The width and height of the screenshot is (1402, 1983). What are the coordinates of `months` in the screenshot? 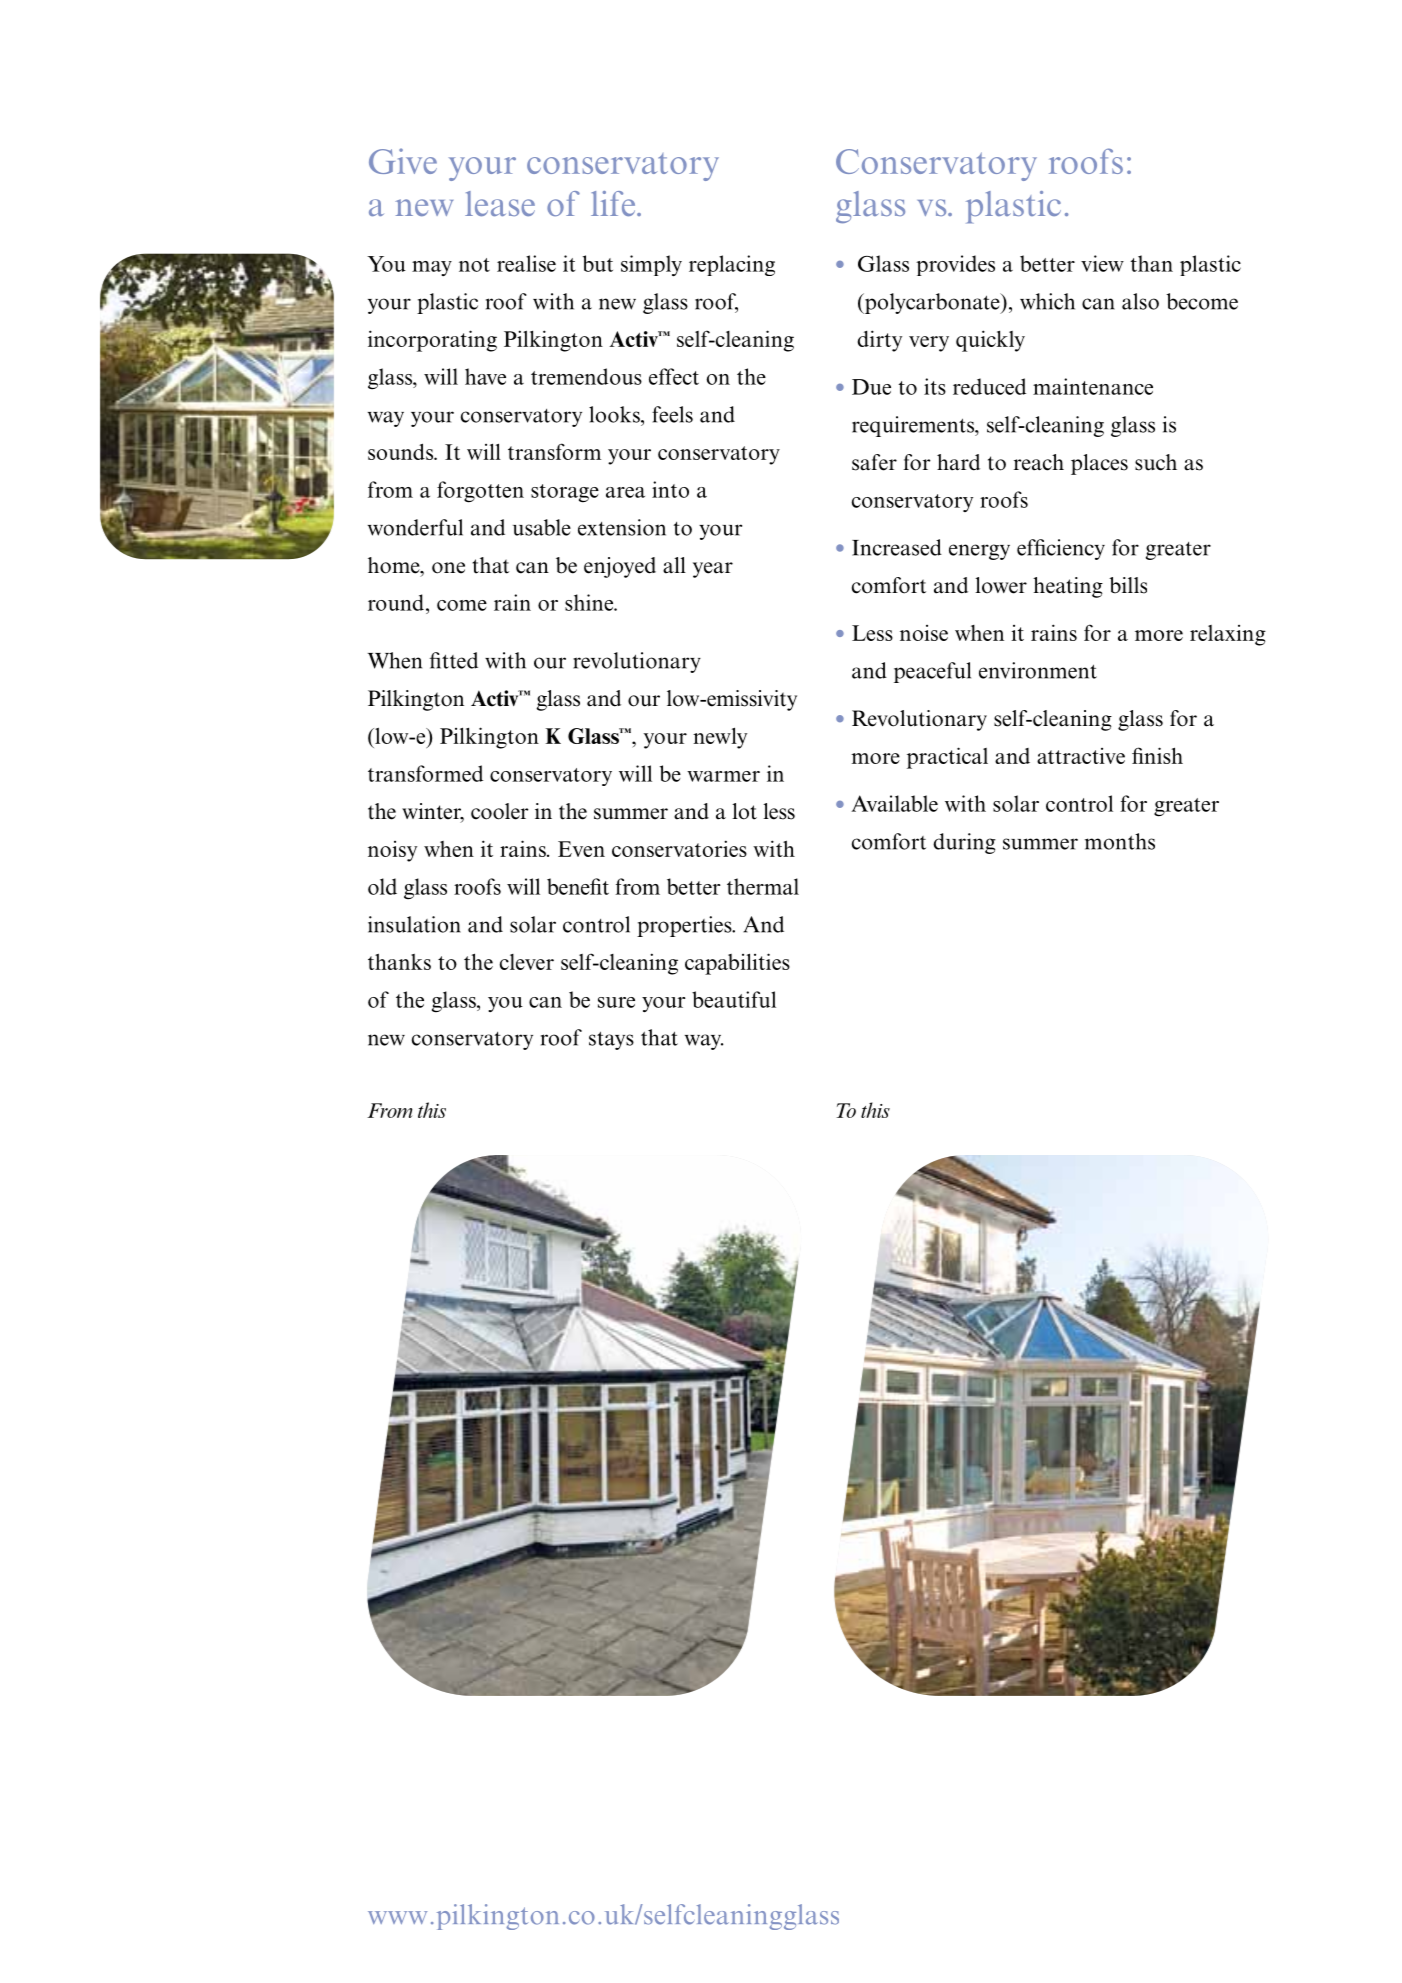 It's located at (1120, 841).
